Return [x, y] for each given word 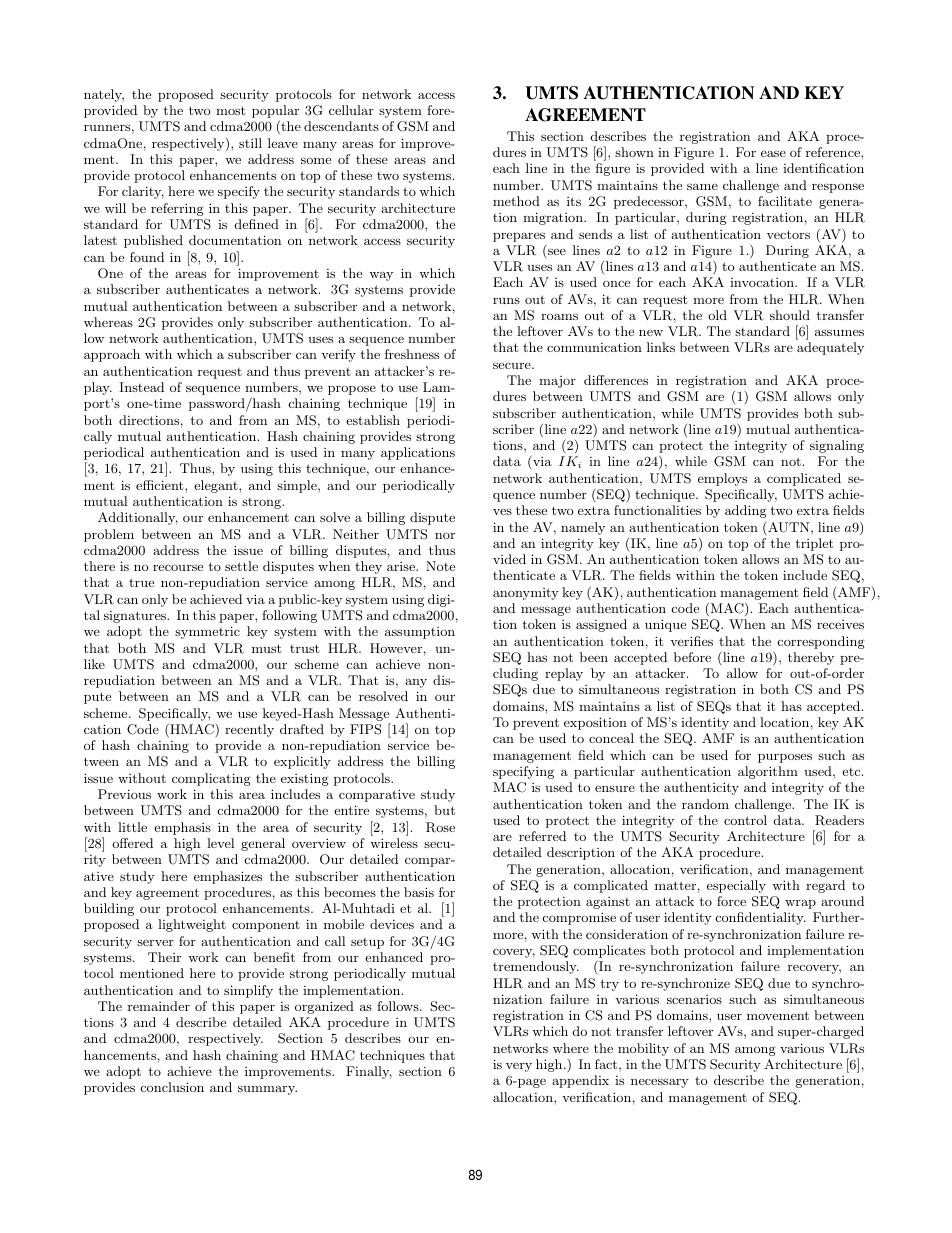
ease [773, 153]
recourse [178, 567]
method [516, 201]
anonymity [526, 594]
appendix [580, 1081]
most [230, 110]
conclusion [172, 1087]
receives [840, 624]
